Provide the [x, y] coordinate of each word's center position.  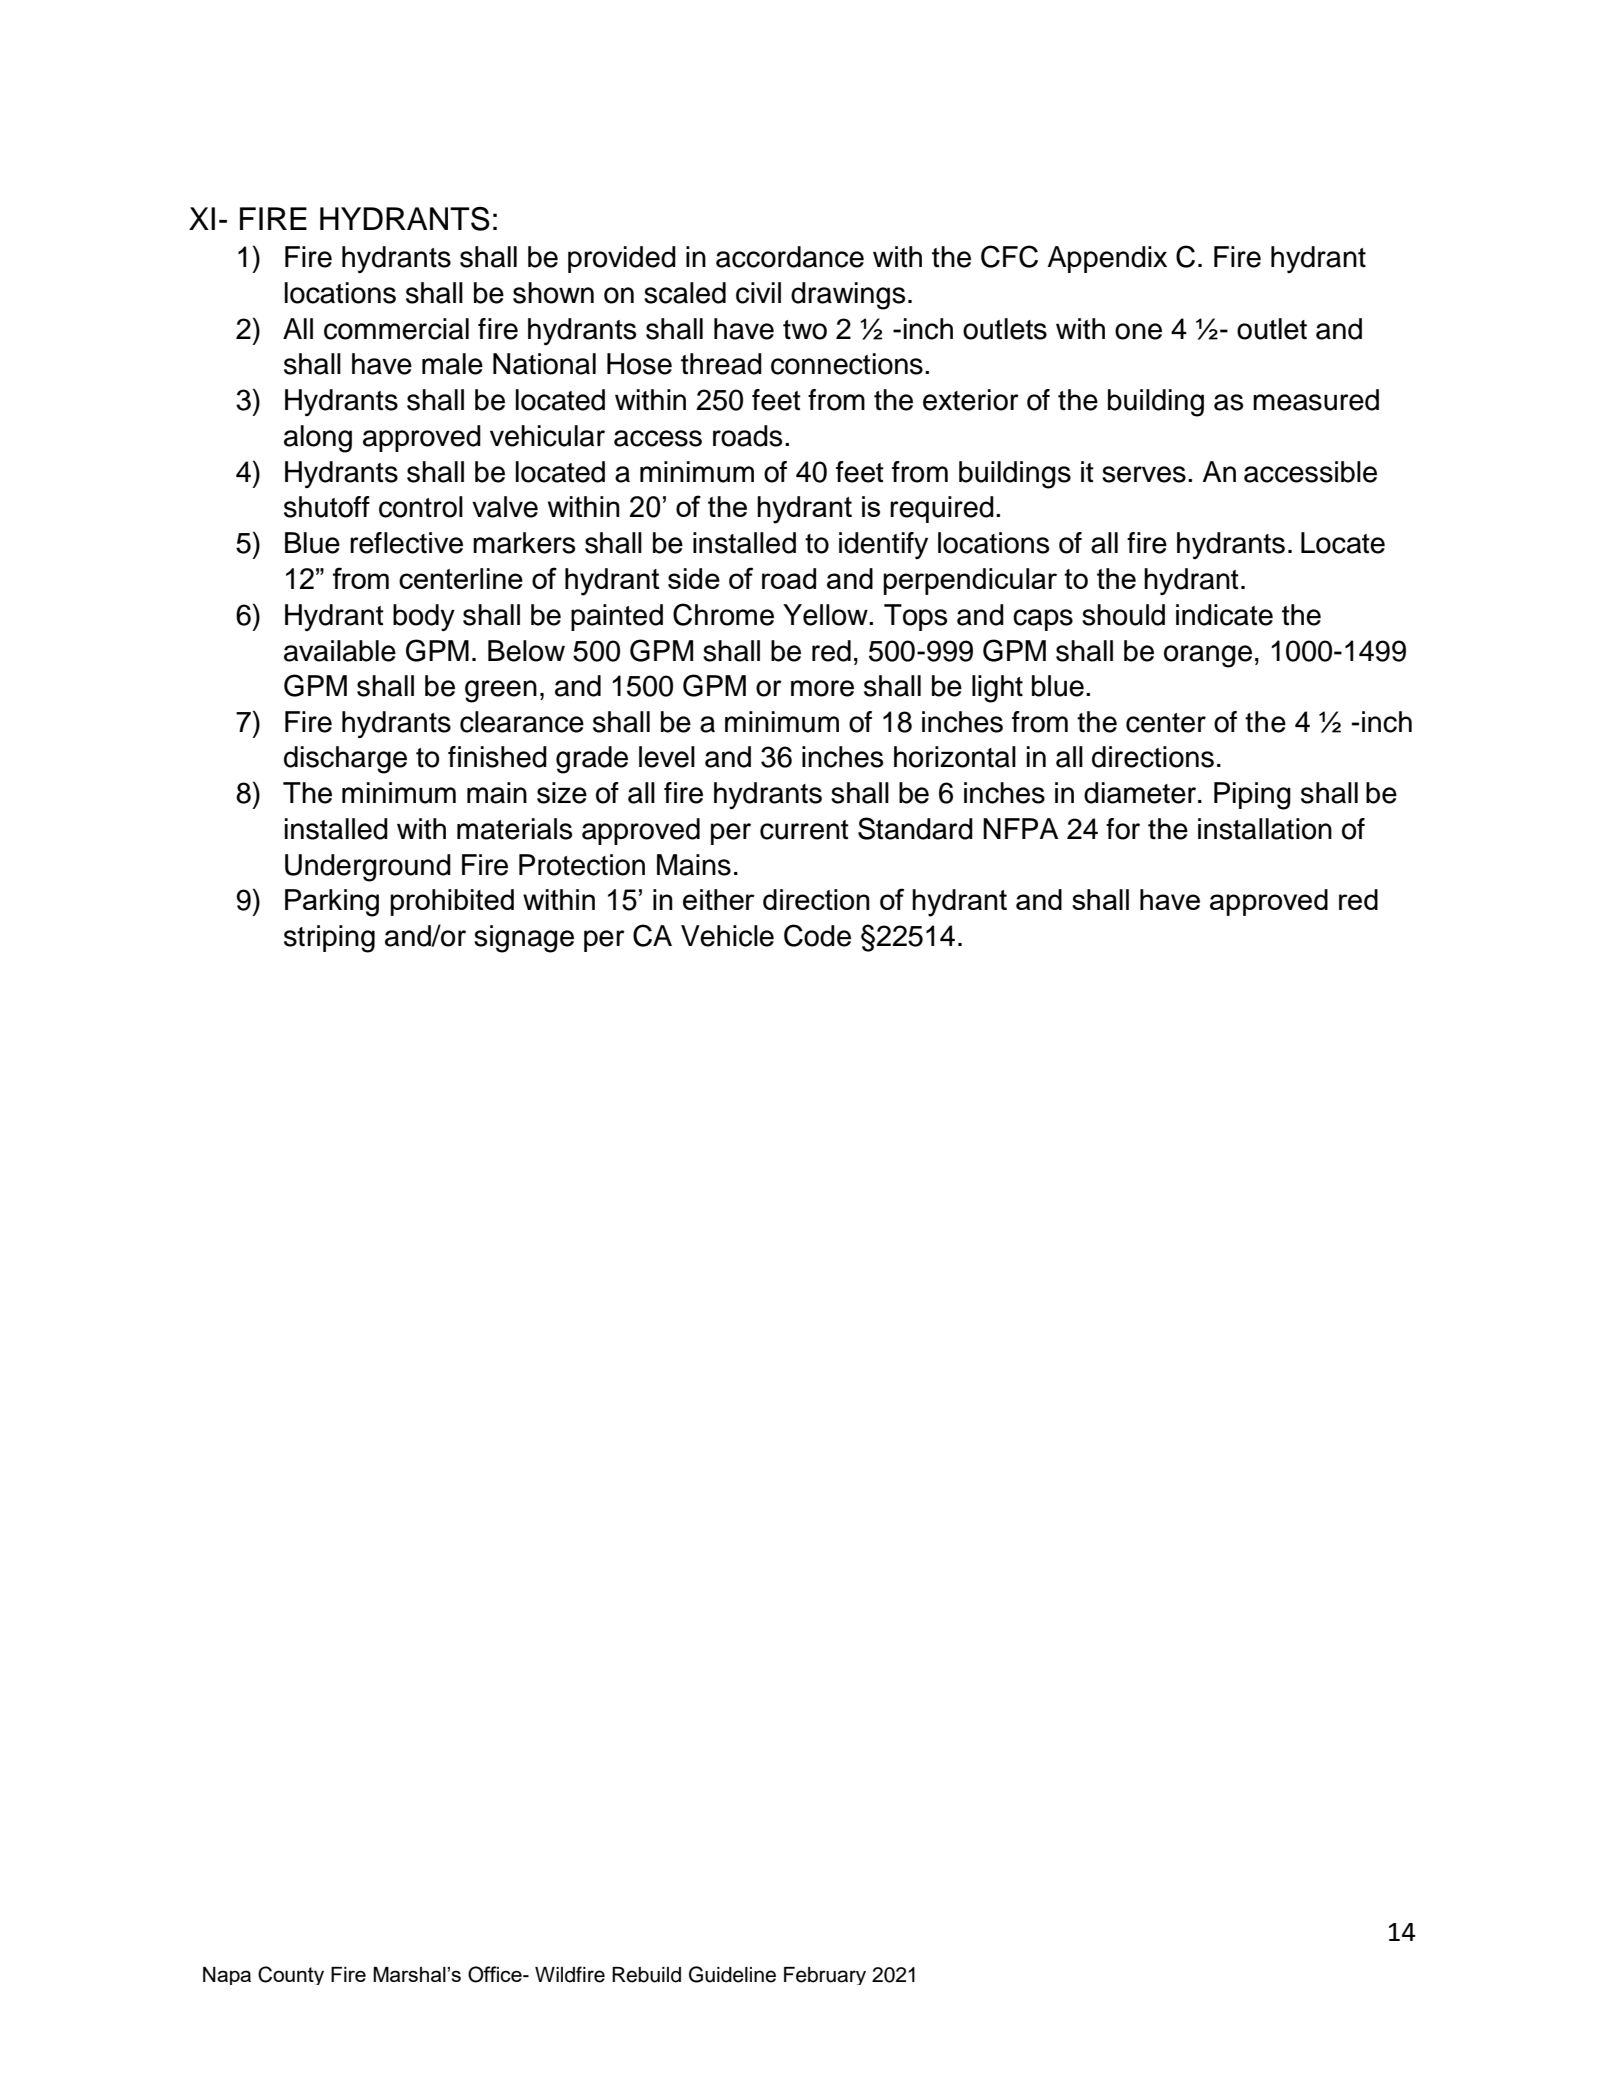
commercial [396, 329]
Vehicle [727, 936]
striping [329, 939]
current [804, 830]
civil [758, 293]
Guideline [732, 1974]
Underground [368, 868]
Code [817, 935]
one [1138, 331]
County [291, 1975]
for [1123, 829]
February [825, 1976]
